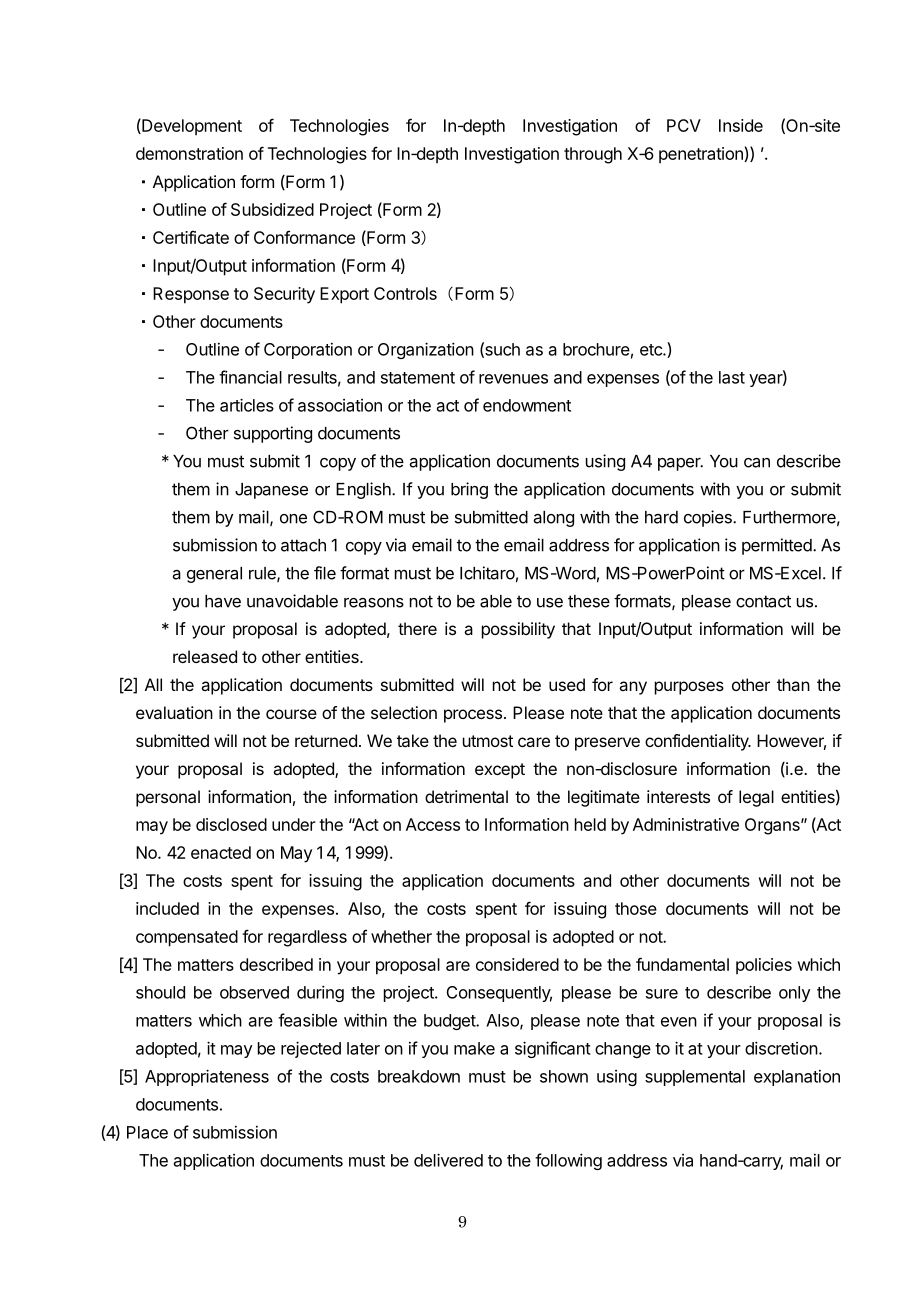 The image size is (924, 1308). What do you see at coordinates (689, 688) in the document?
I see `purposes` at bounding box center [689, 688].
